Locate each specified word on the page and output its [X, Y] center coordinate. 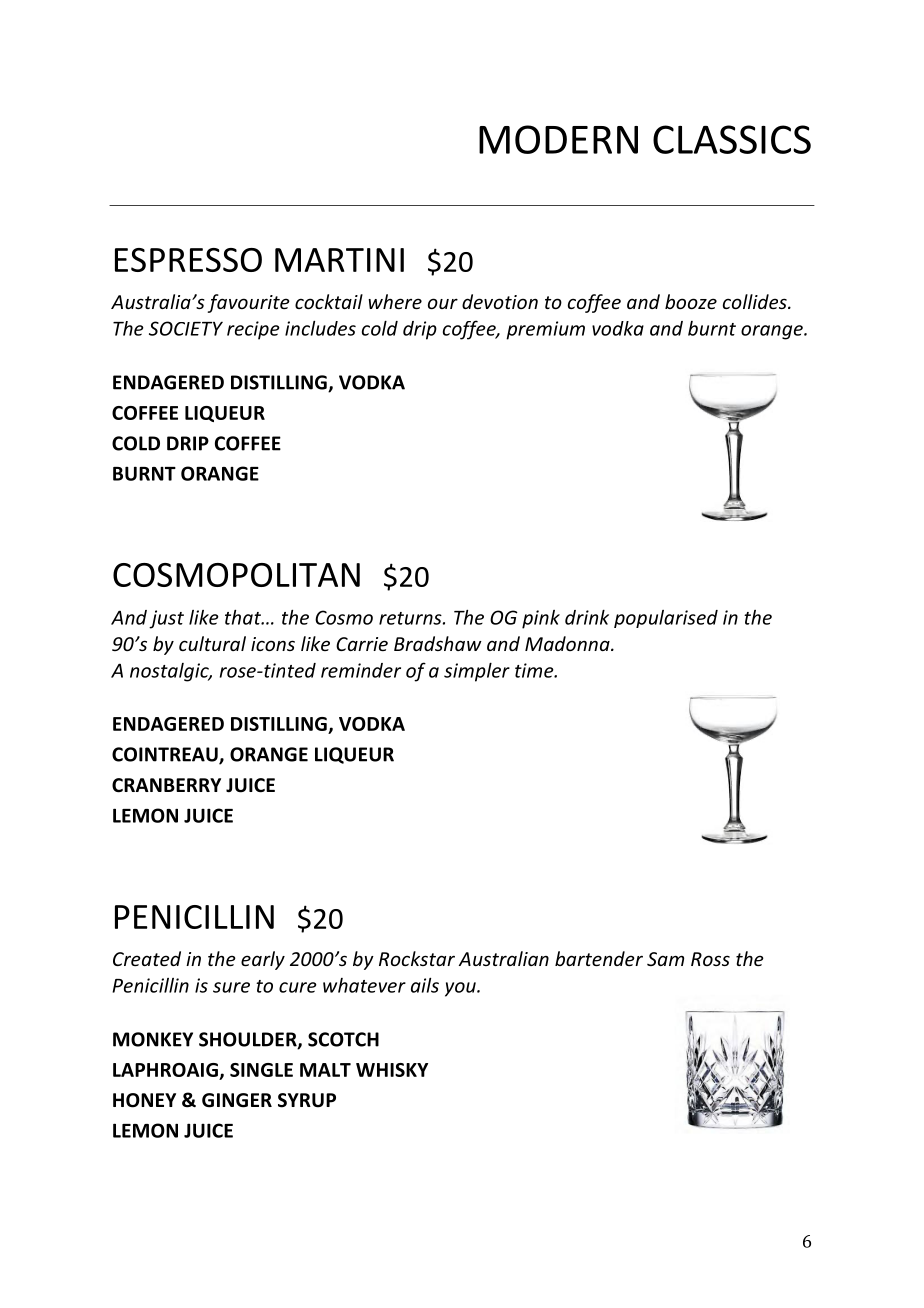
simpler [477, 672]
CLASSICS [732, 139]
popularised [666, 619]
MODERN [558, 139]
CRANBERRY [166, 785]
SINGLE [261, 1070]
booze [691, 301]
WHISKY [392, 1070]
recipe [253, 330]
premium [545, 330]
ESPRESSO [188, 260]
